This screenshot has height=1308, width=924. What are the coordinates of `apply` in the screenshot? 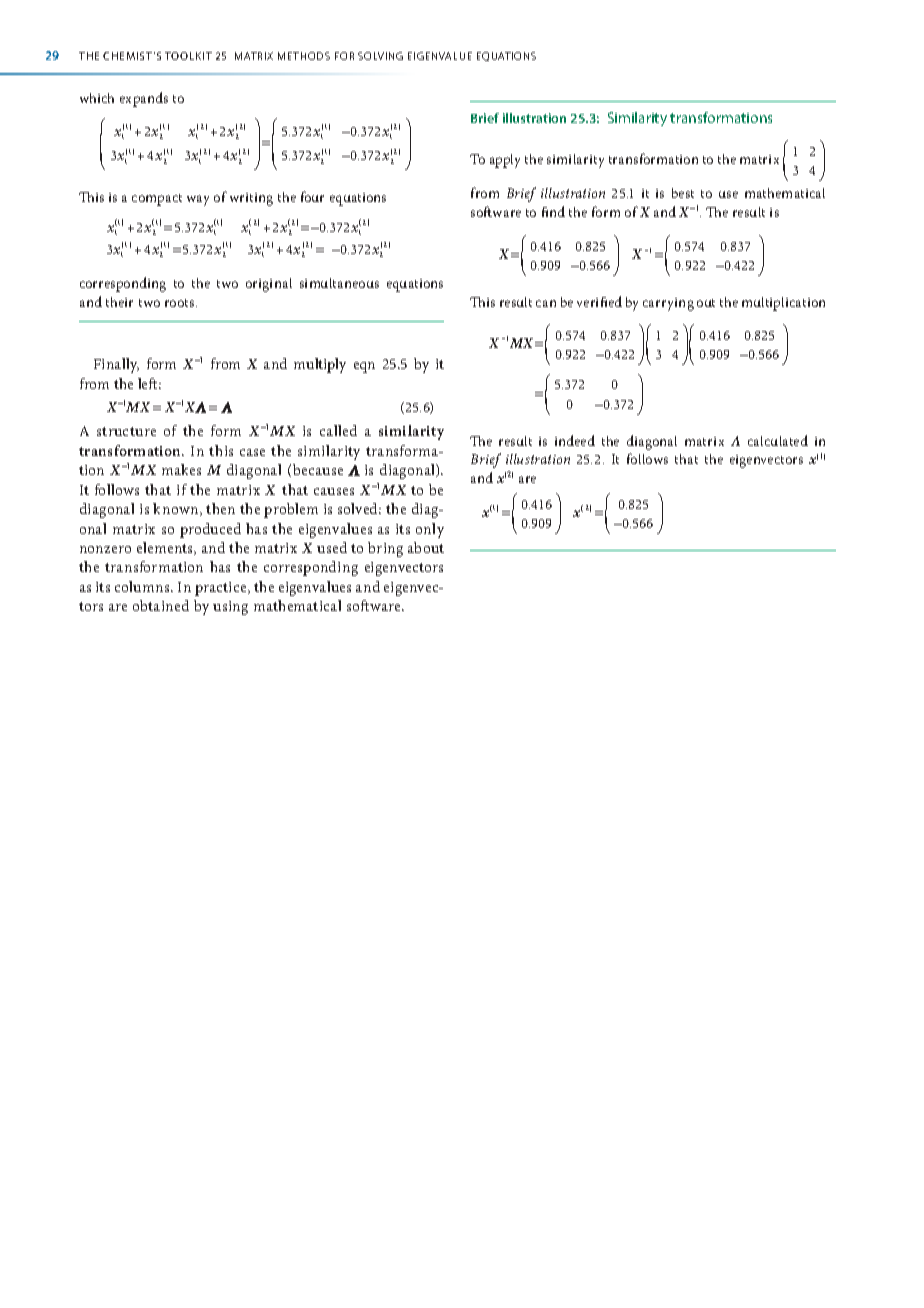 It's located at (505, 161).
